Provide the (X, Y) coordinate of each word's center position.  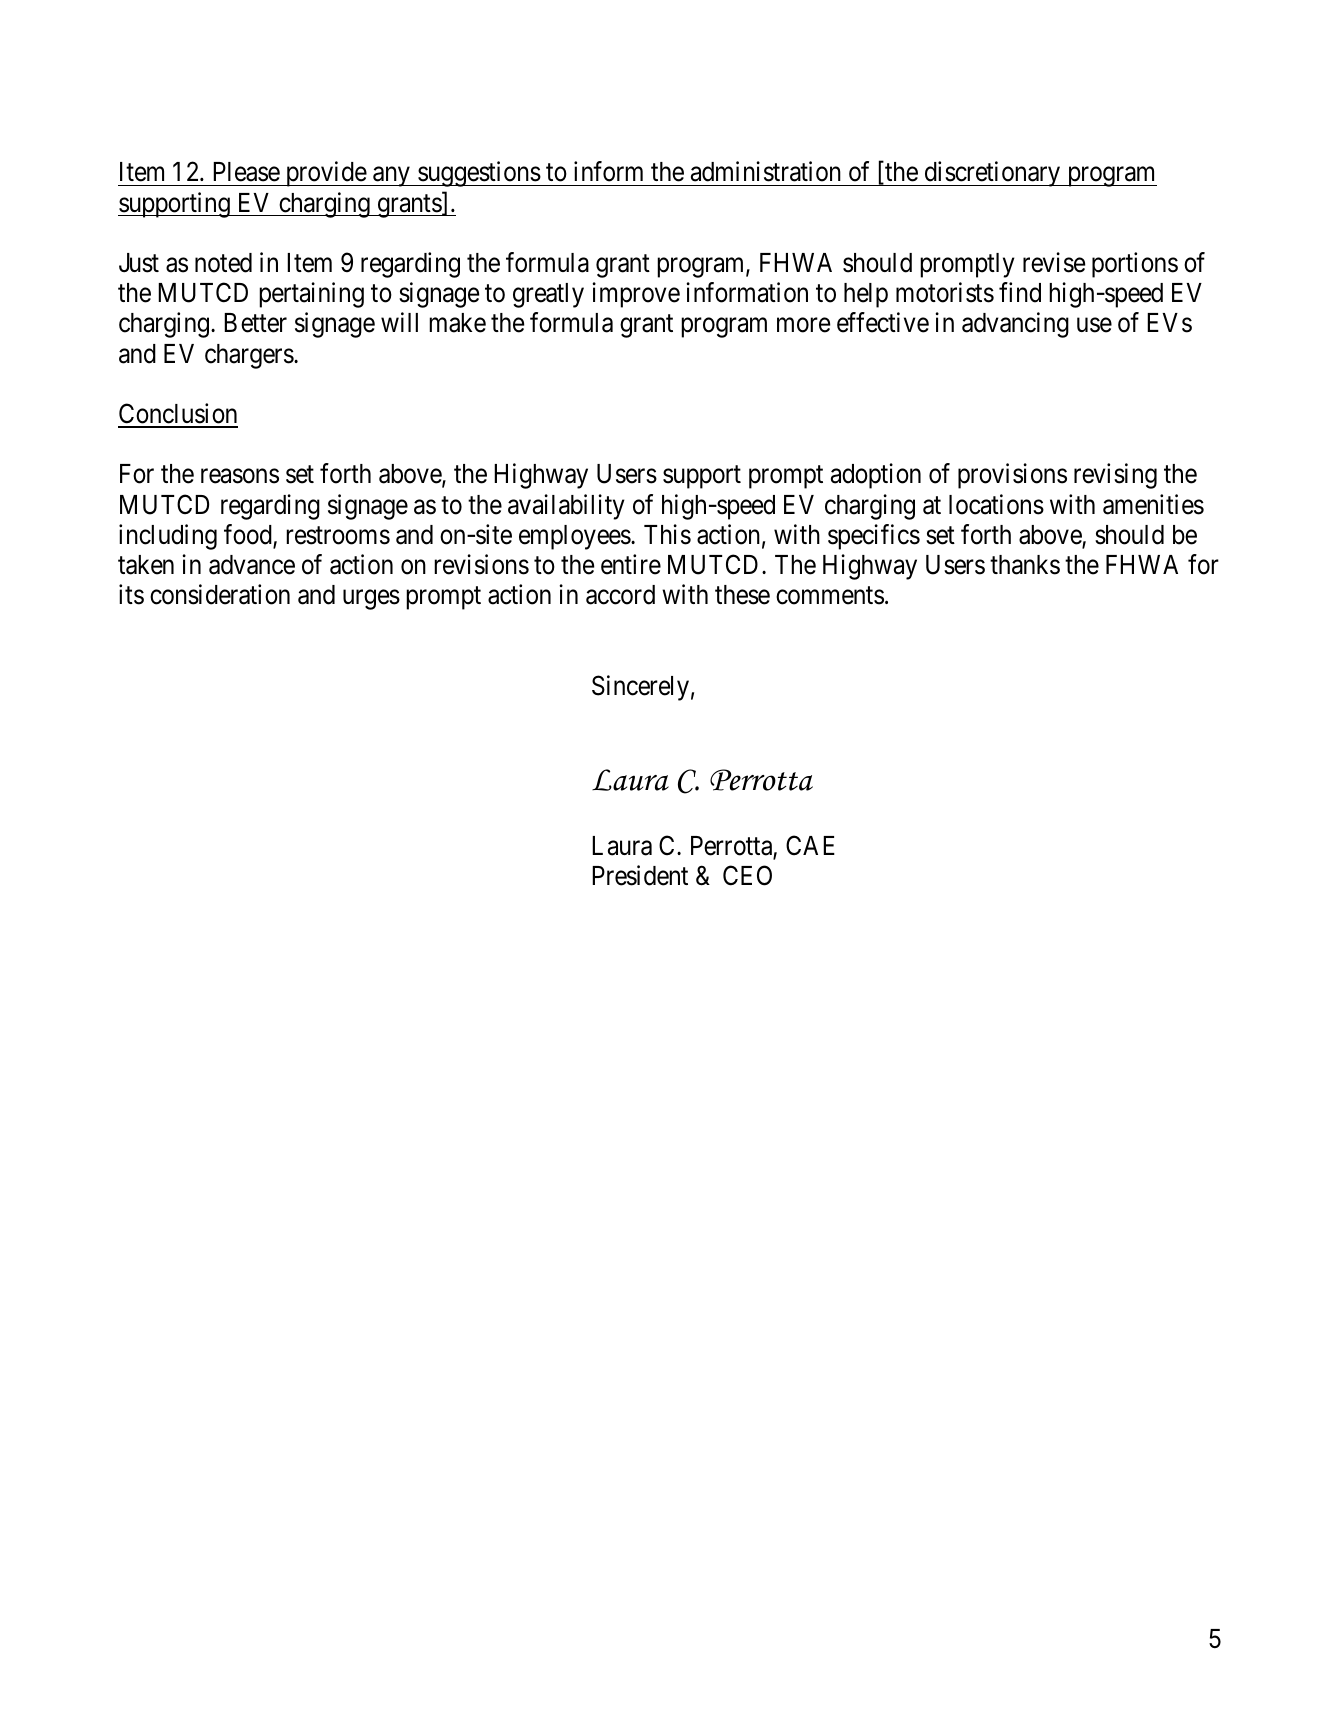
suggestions (478, 174)
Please (246, 172)
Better (255, 323)
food (249, 535)
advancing (1015, 325)
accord (620, 595)
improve (636, 295)
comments (830, 596)
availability (566, 507)
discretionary (992, 174)
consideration (220, 594)
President (640, 875)
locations (996, 504)
